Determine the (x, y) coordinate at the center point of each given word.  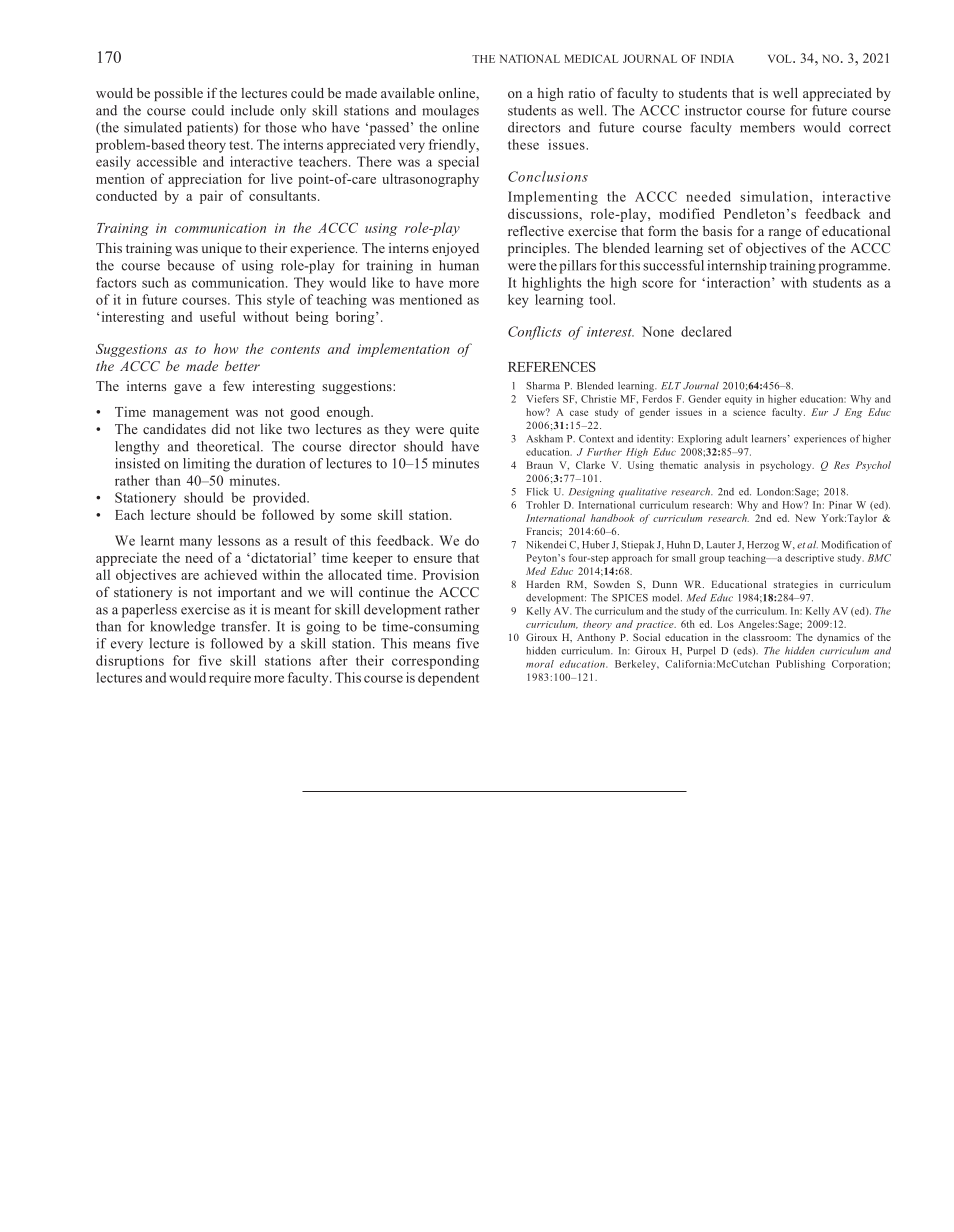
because (191, 265)
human (459, 265)
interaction (738, 282)
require (230, 679)
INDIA (717, 59)
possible (178, 94)
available (408, 93)
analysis (722, 466)
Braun (540, 465)
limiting (206, 465)
